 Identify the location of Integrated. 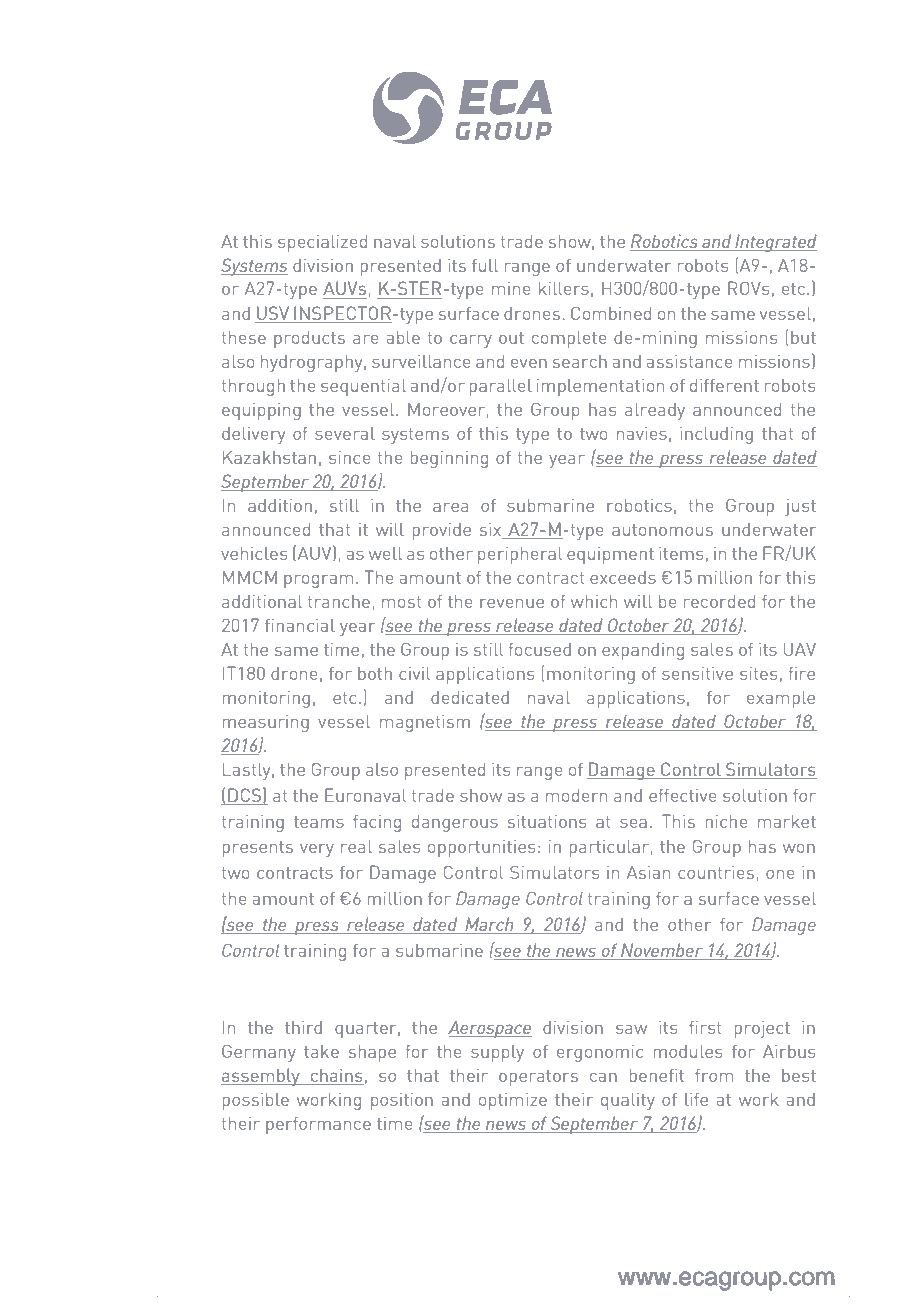
(775, 243).
